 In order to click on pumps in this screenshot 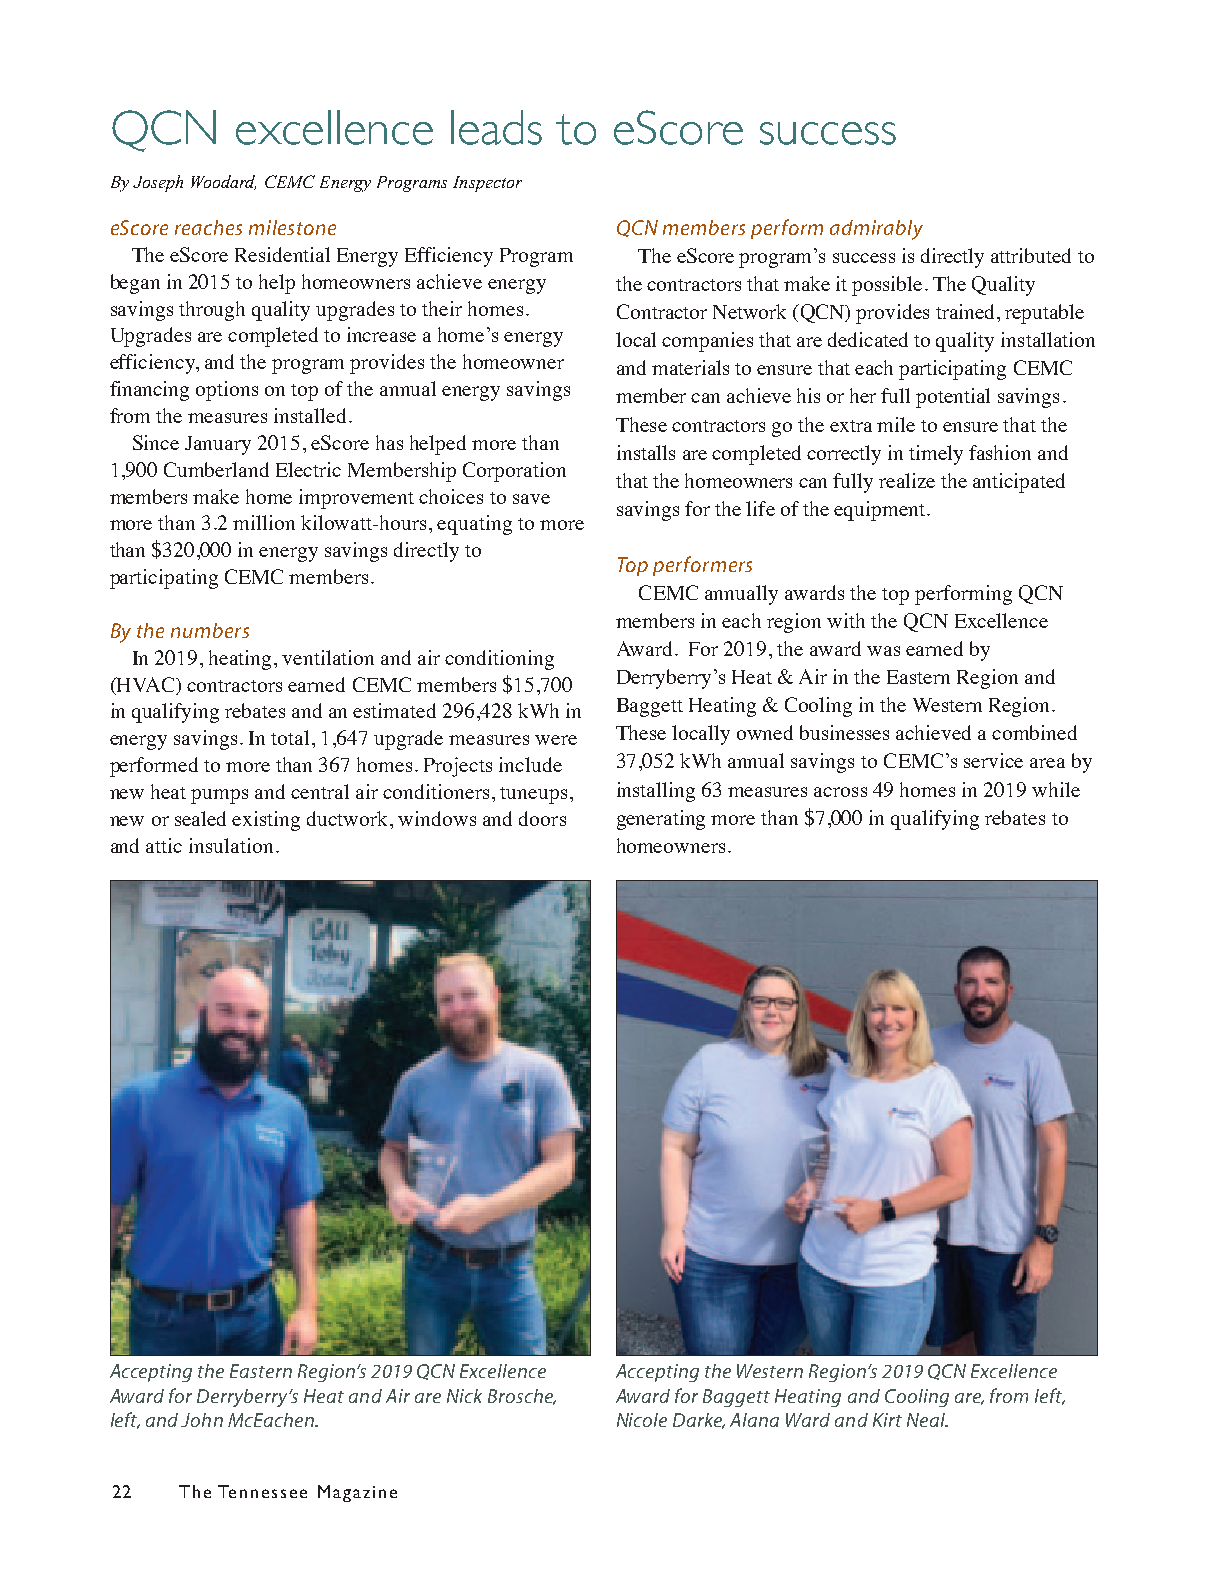, I will do `click(219, 796)`.
